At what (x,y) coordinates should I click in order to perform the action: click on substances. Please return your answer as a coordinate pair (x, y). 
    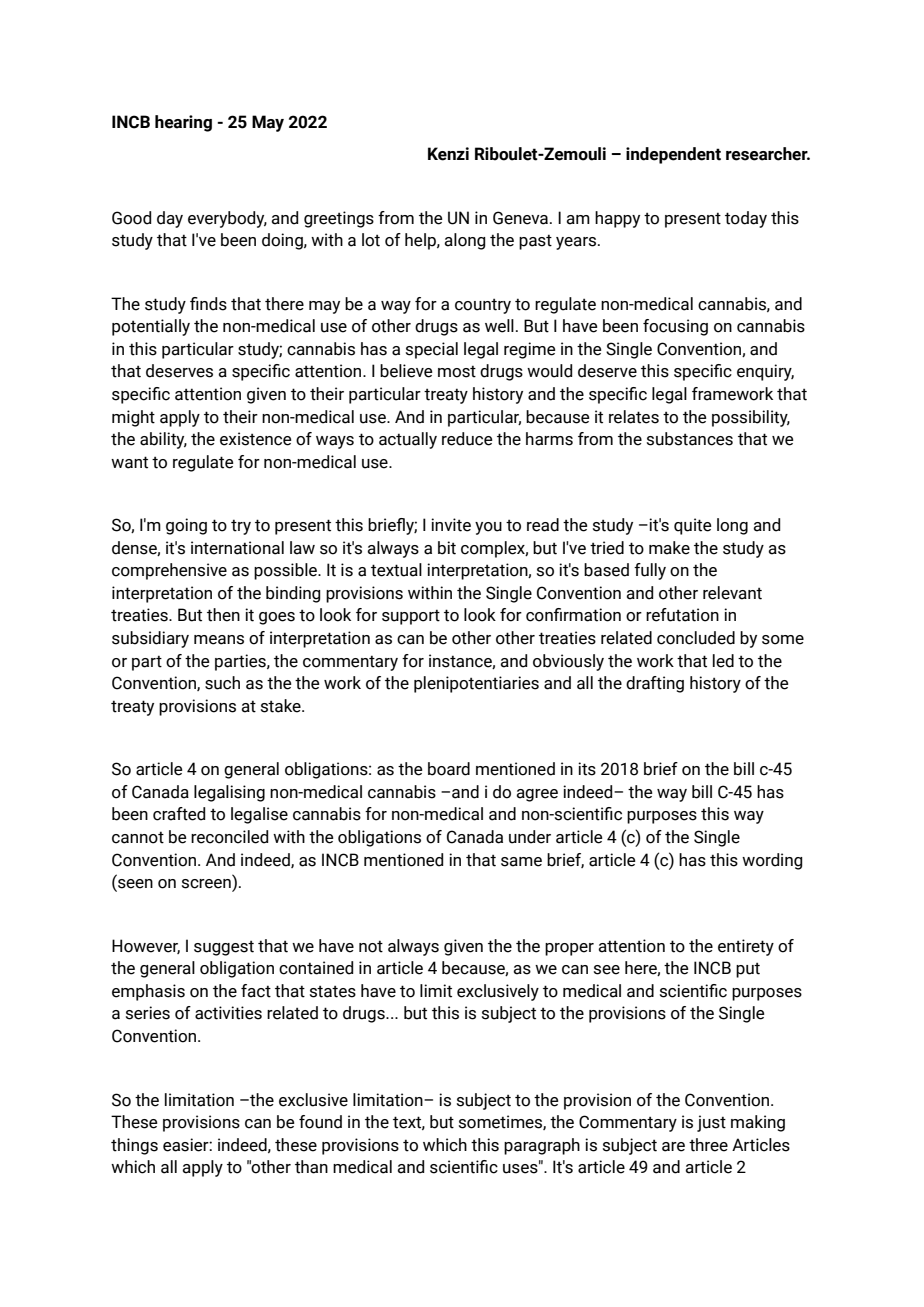
    Looking at the image, I should click on (690, 439).
